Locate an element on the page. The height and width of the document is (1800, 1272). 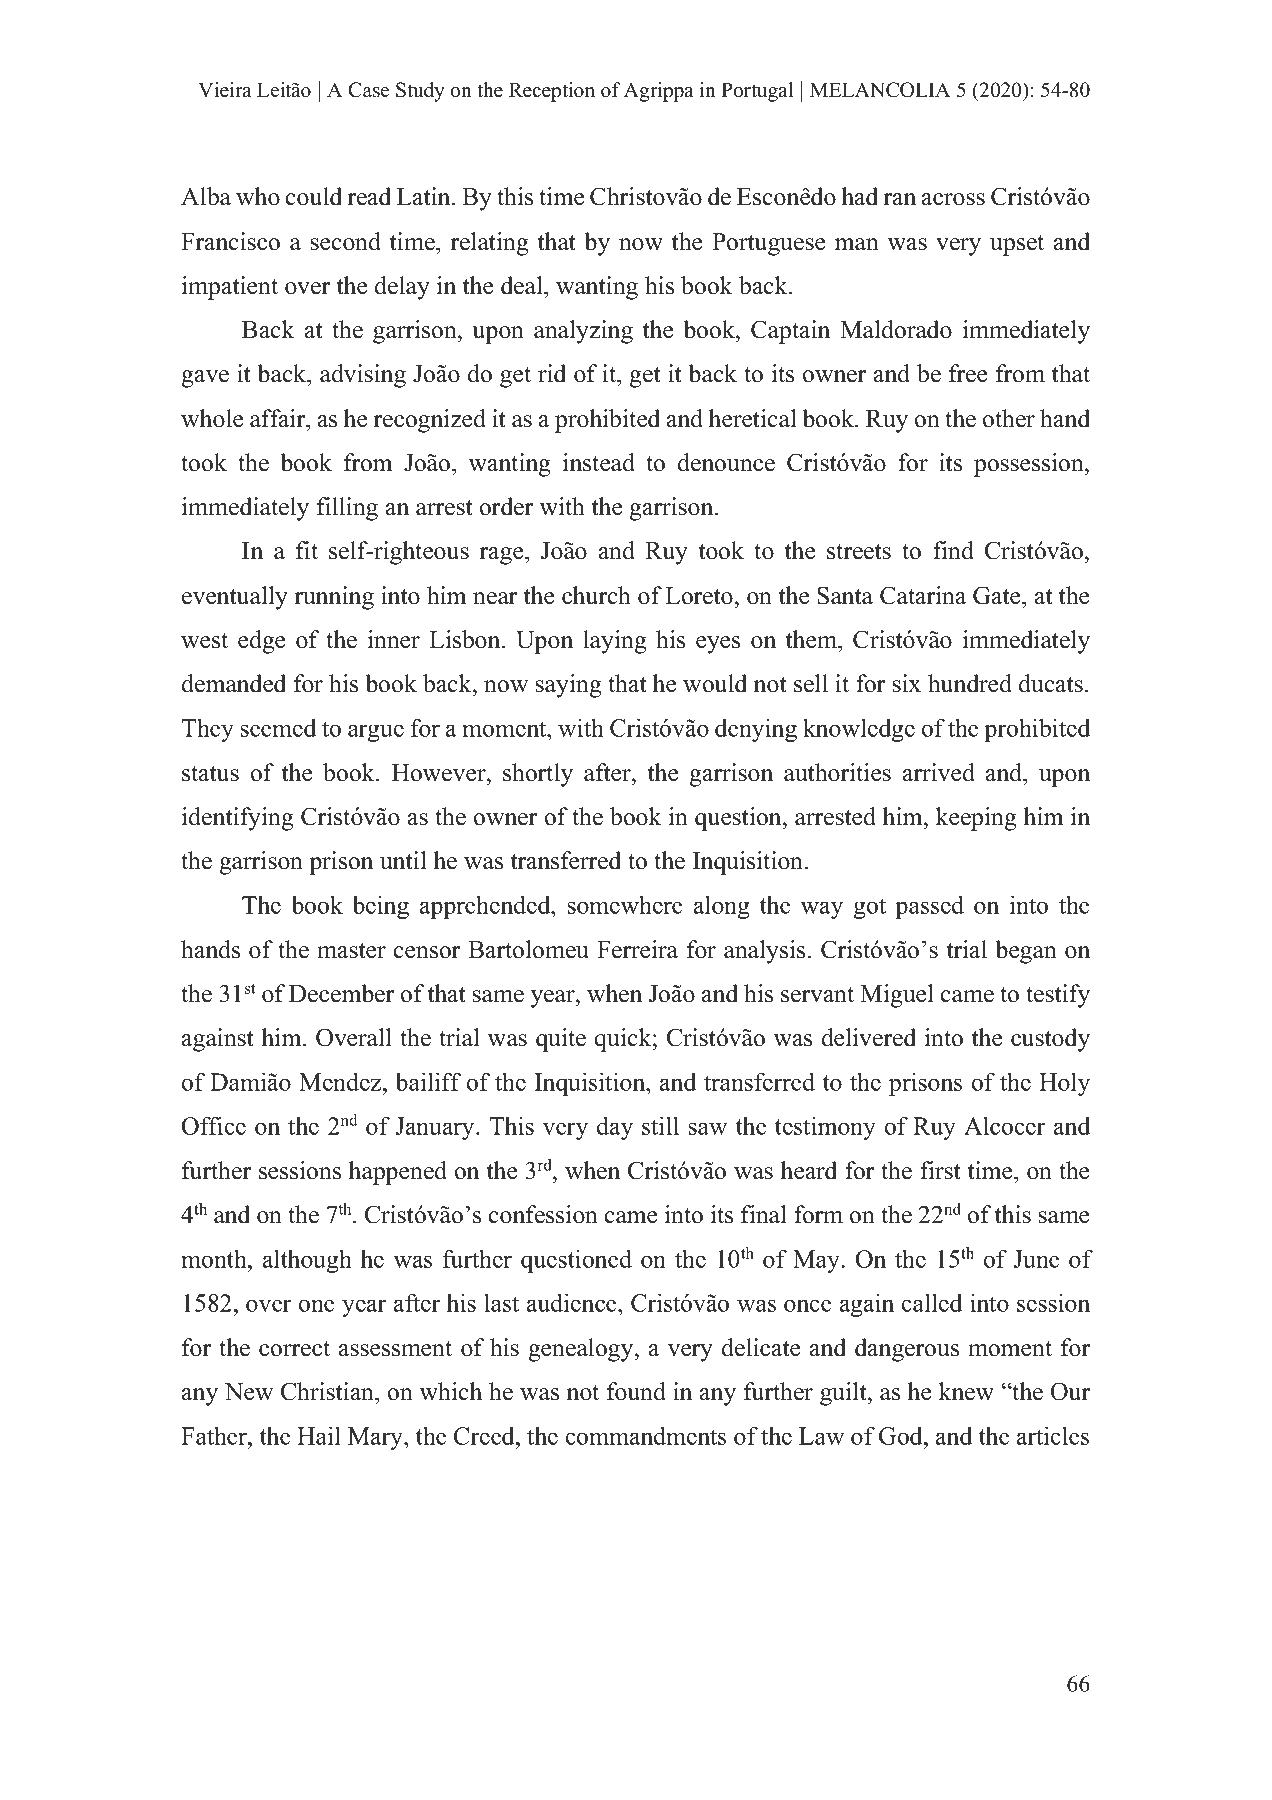
Agrippa is located at coordinates (659, 92).
